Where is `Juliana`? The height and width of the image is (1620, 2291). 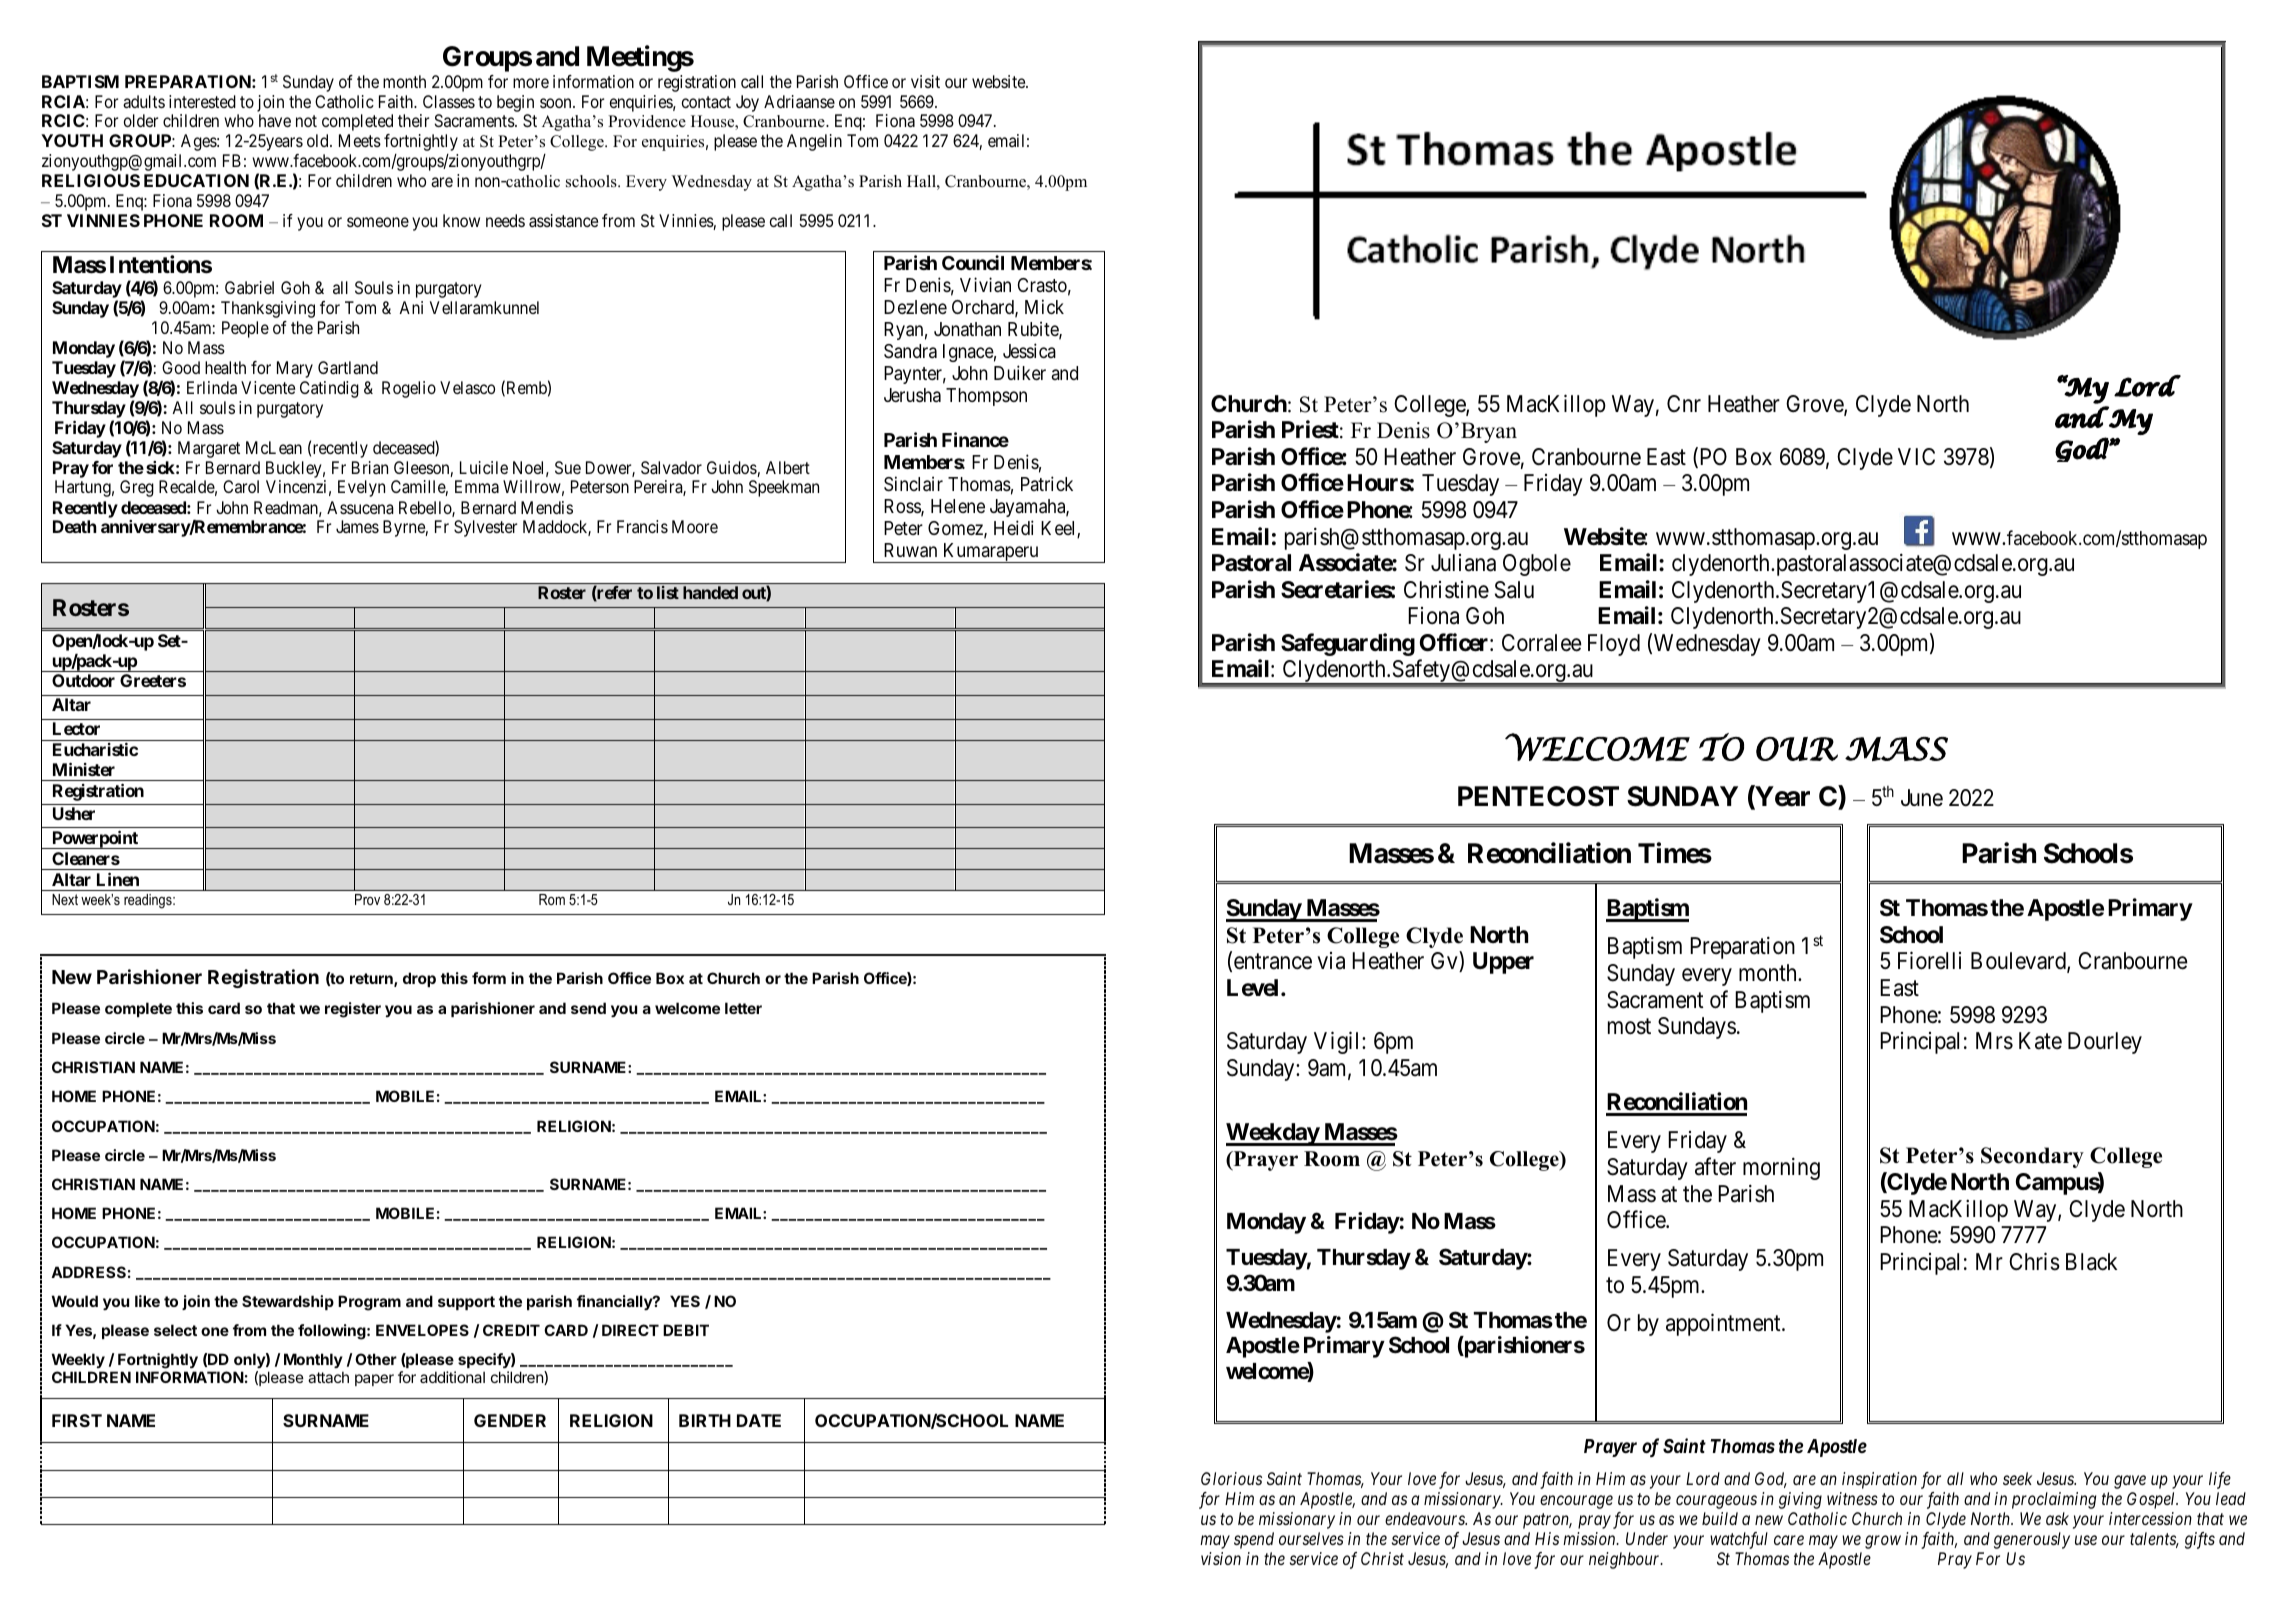
Juliana is located at coordinates (1463, 563).
